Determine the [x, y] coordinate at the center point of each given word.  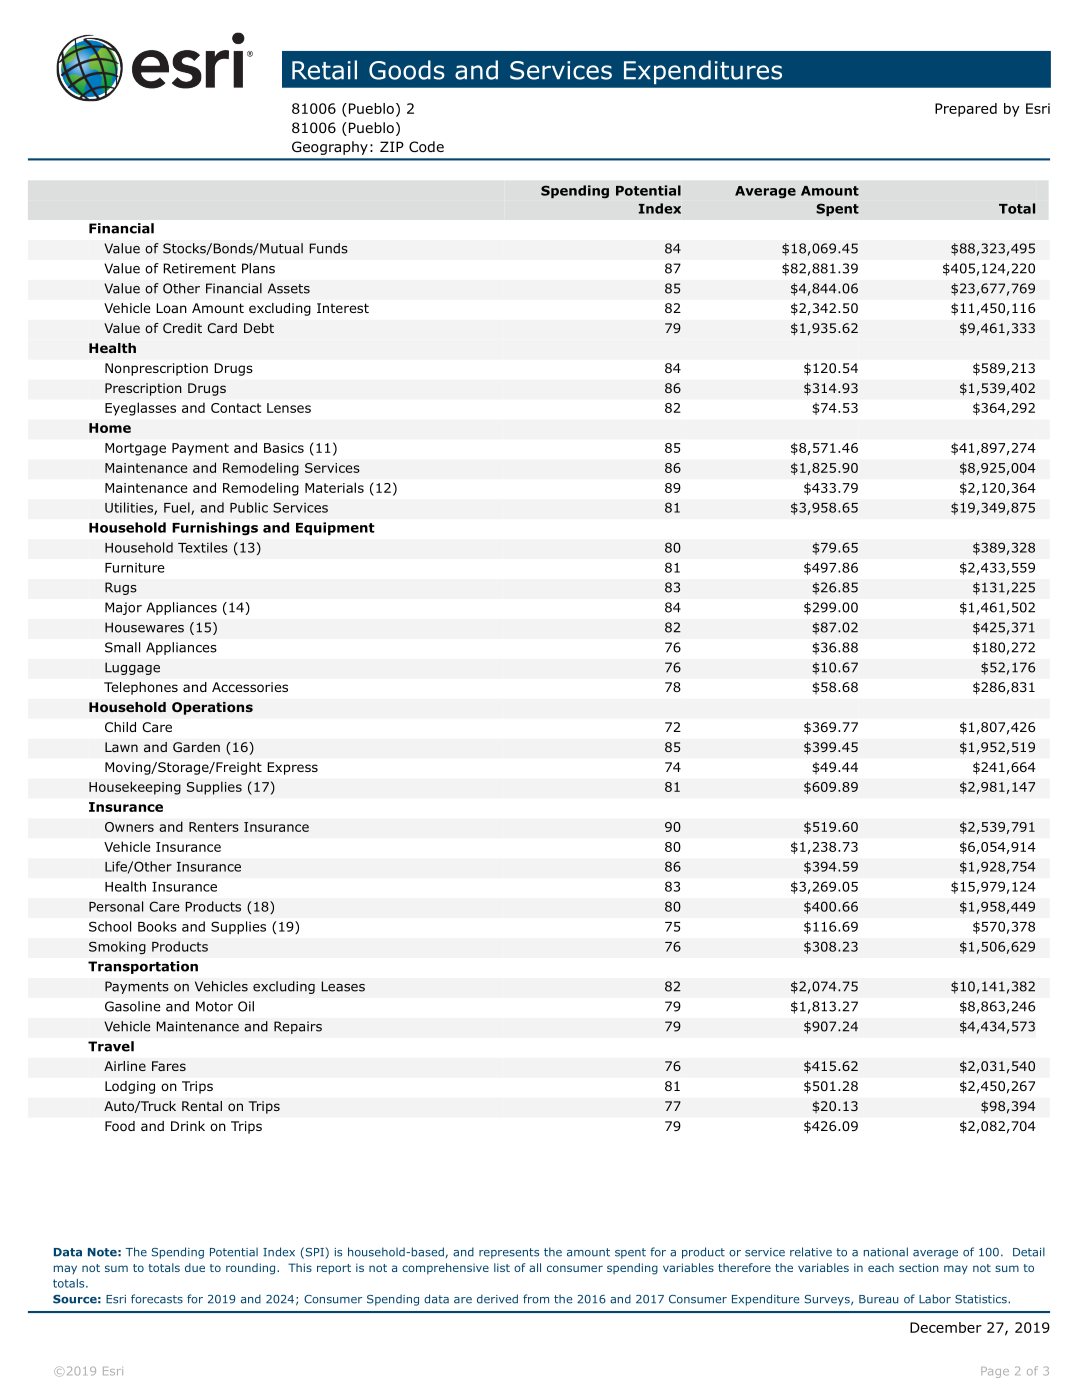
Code [426, 146]
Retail [324, 70]
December [946, 1327]
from [536, 1299]
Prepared [966, 110]
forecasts [157, 1299]
